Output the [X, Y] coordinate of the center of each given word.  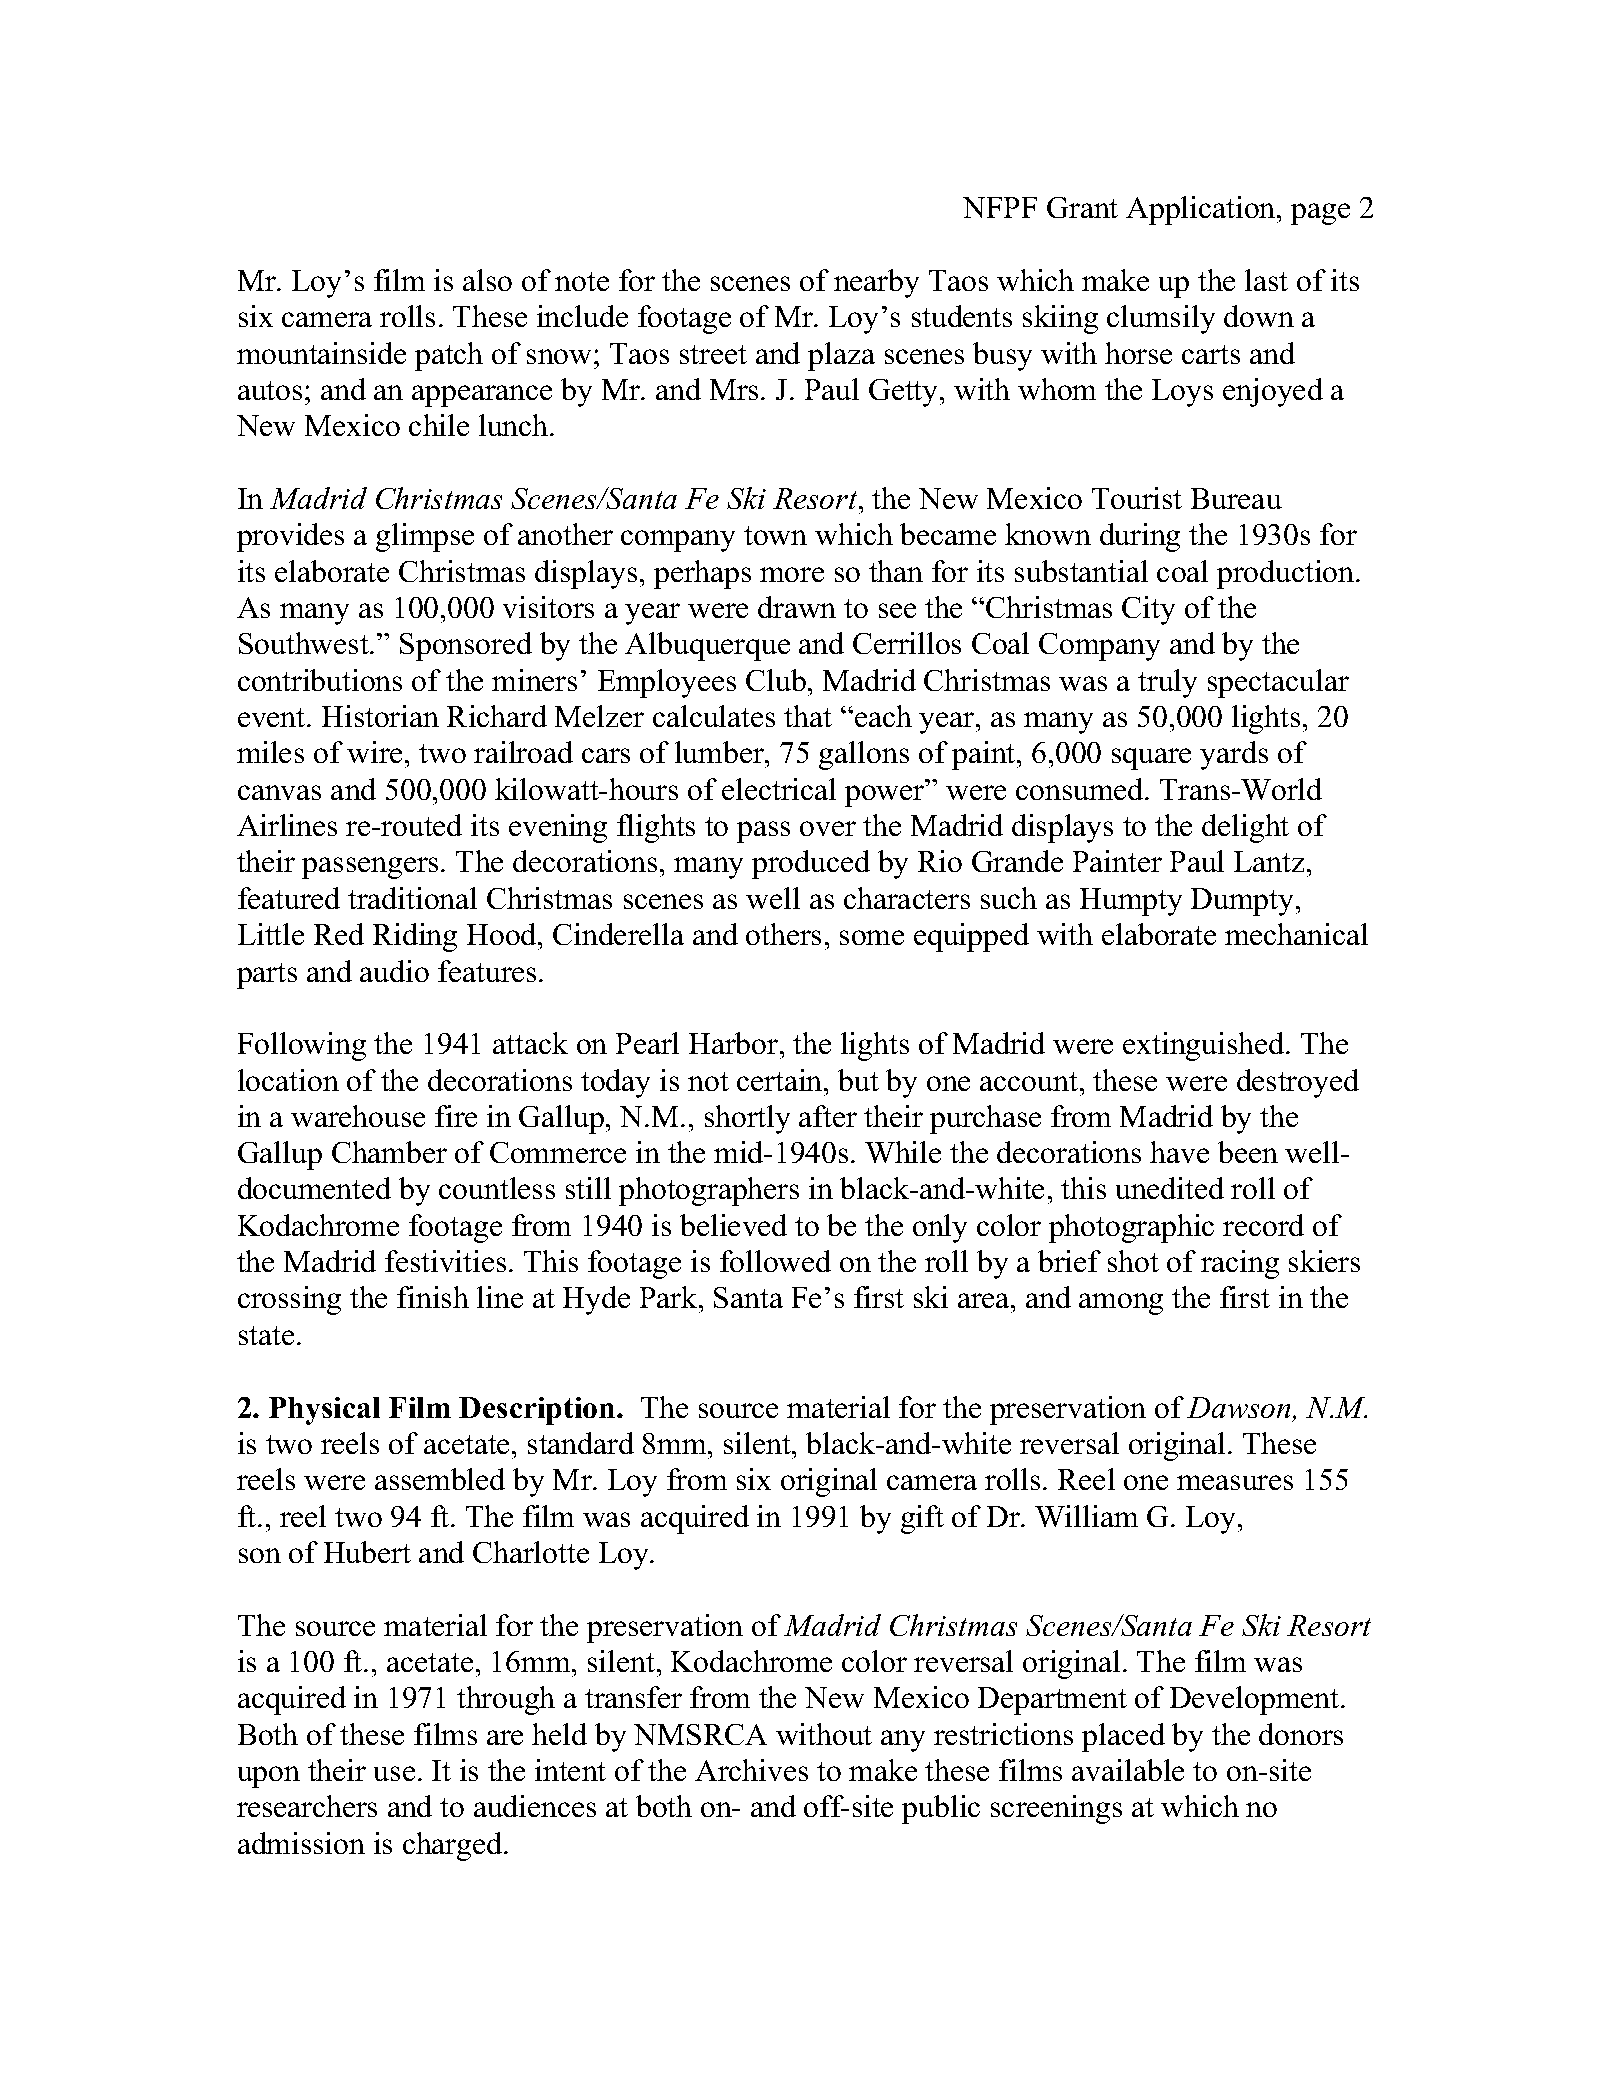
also [487, 280]
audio [394, 971]
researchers [307, 1806]
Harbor [735, 1043]
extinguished [1205, 1046]
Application [1202, 210]
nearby [876, 283]
